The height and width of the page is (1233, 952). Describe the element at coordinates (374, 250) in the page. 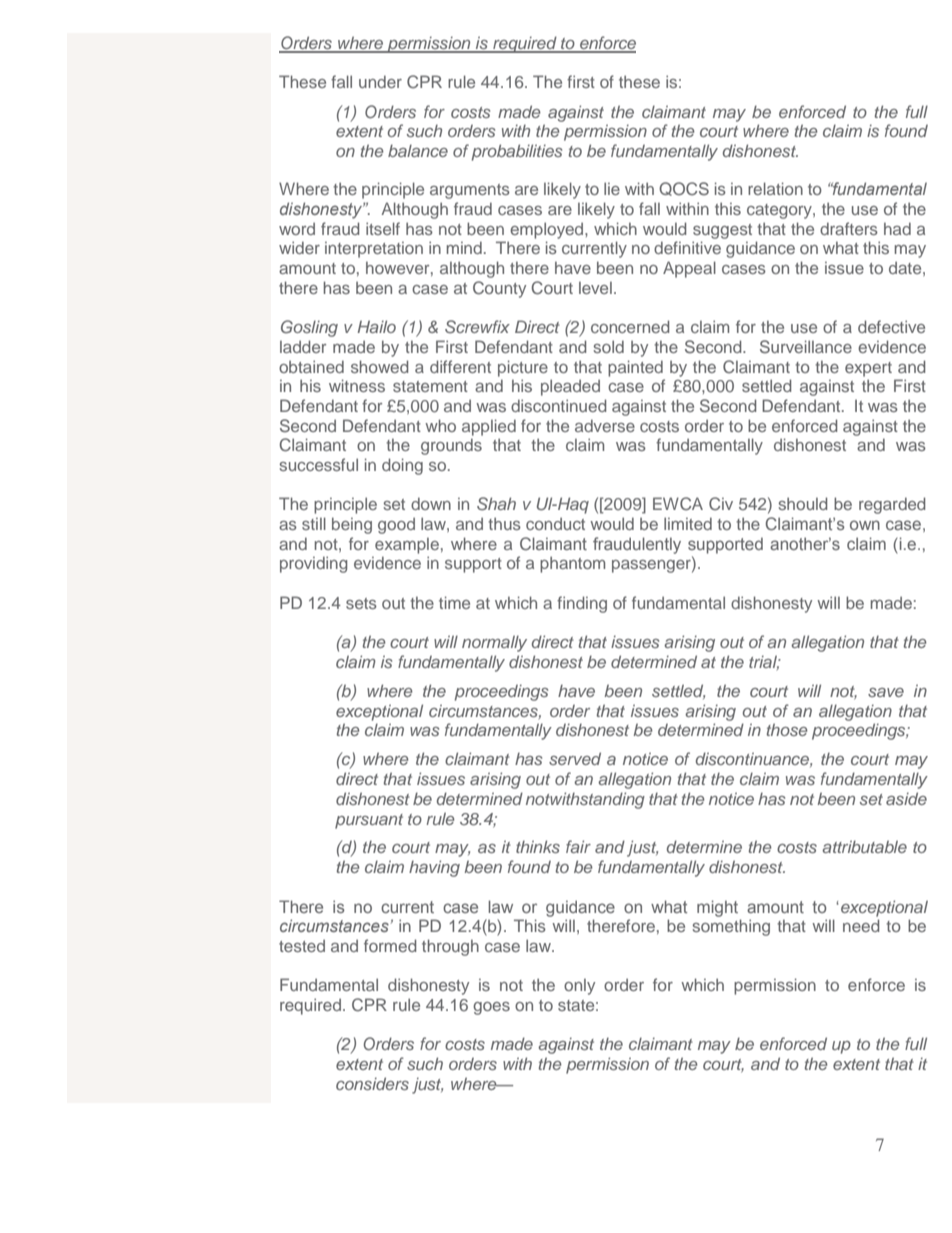

I see `interpretation` at that location.
